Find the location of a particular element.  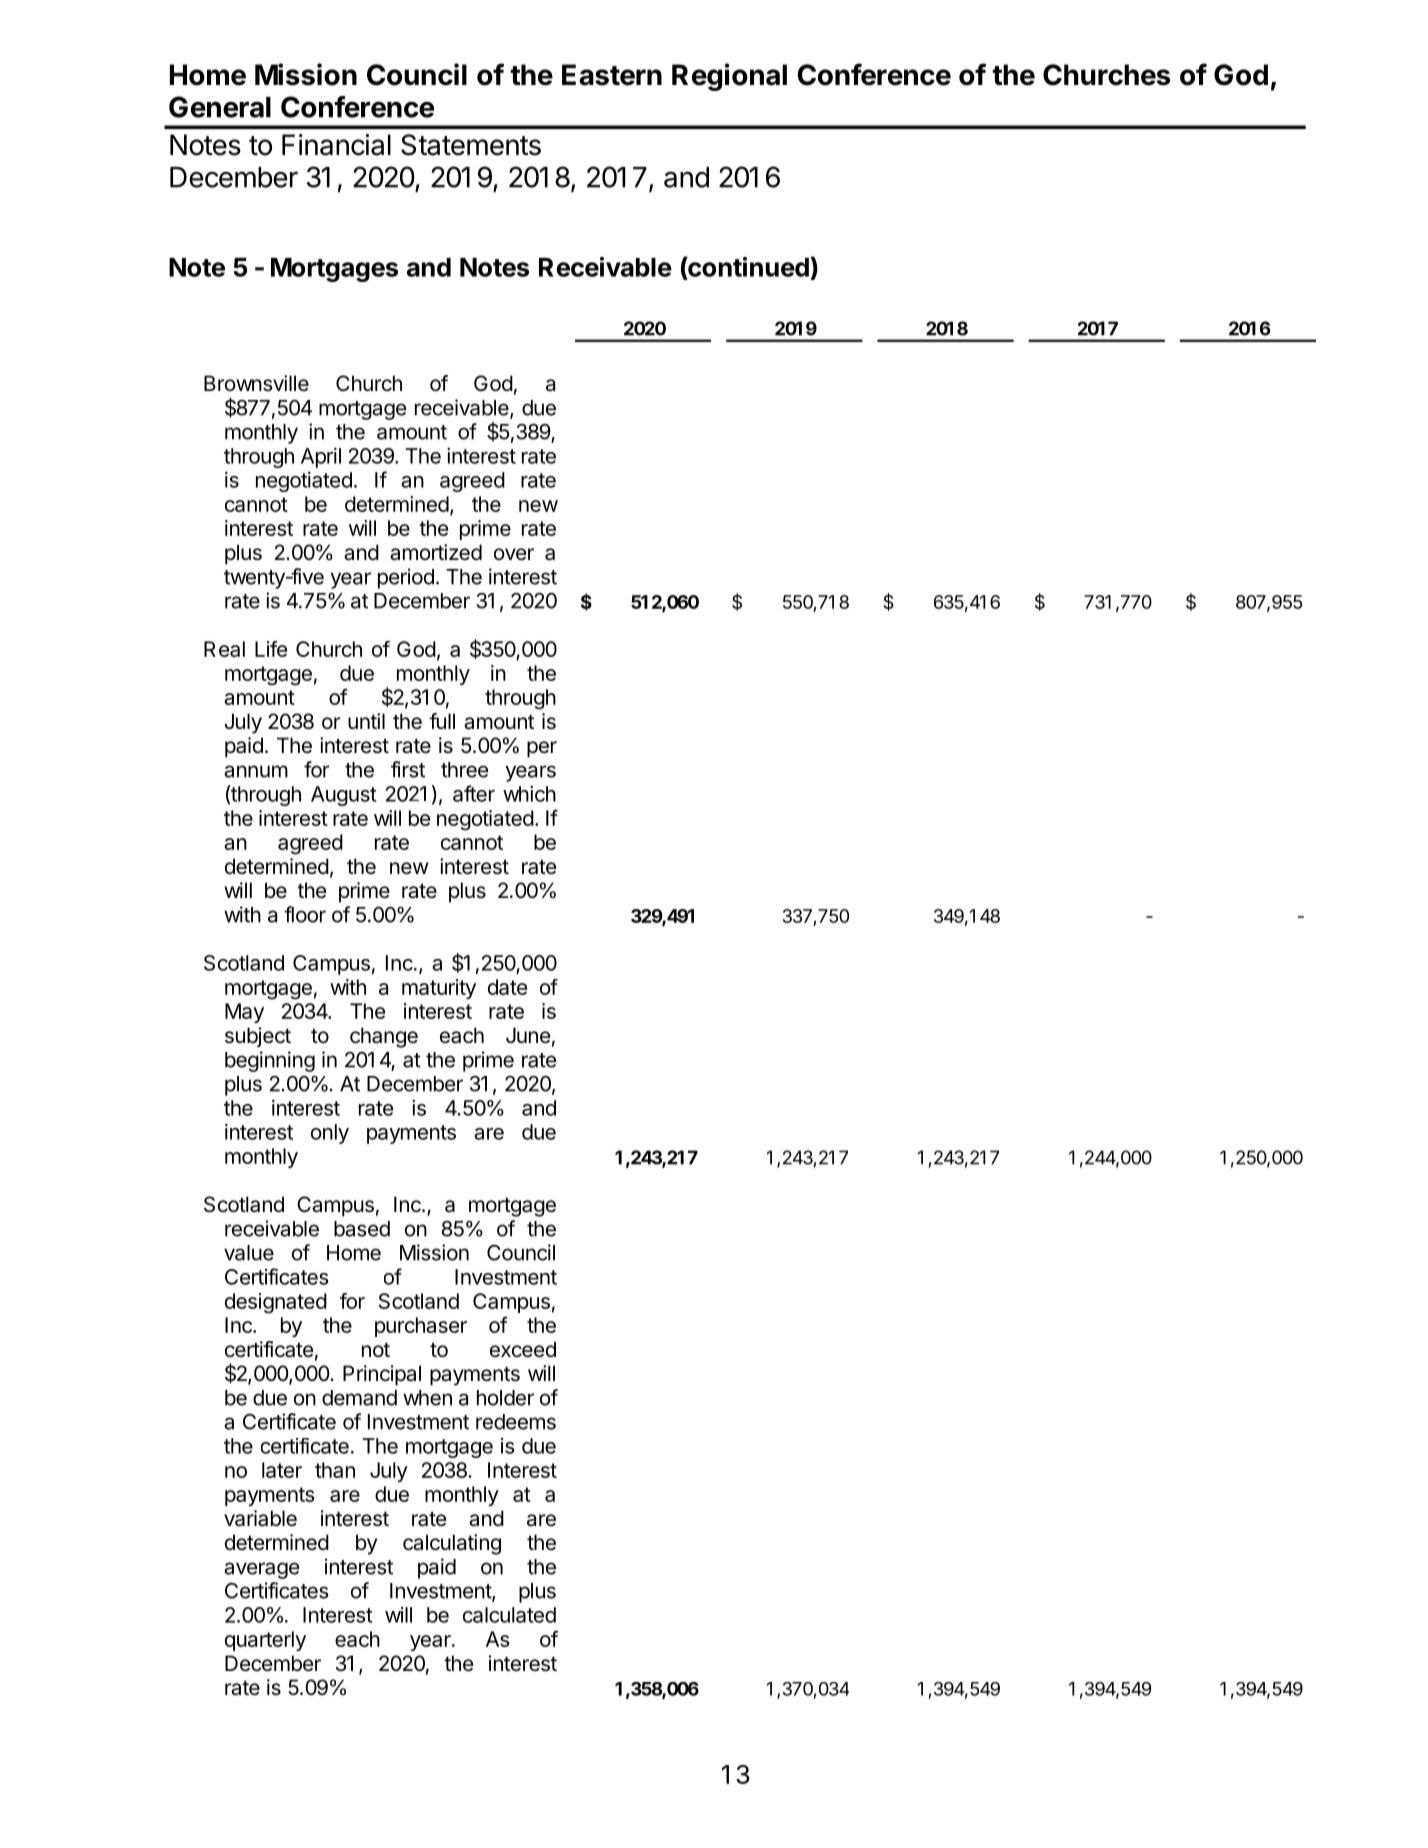

subject is located at coordinates (258, 1037).
